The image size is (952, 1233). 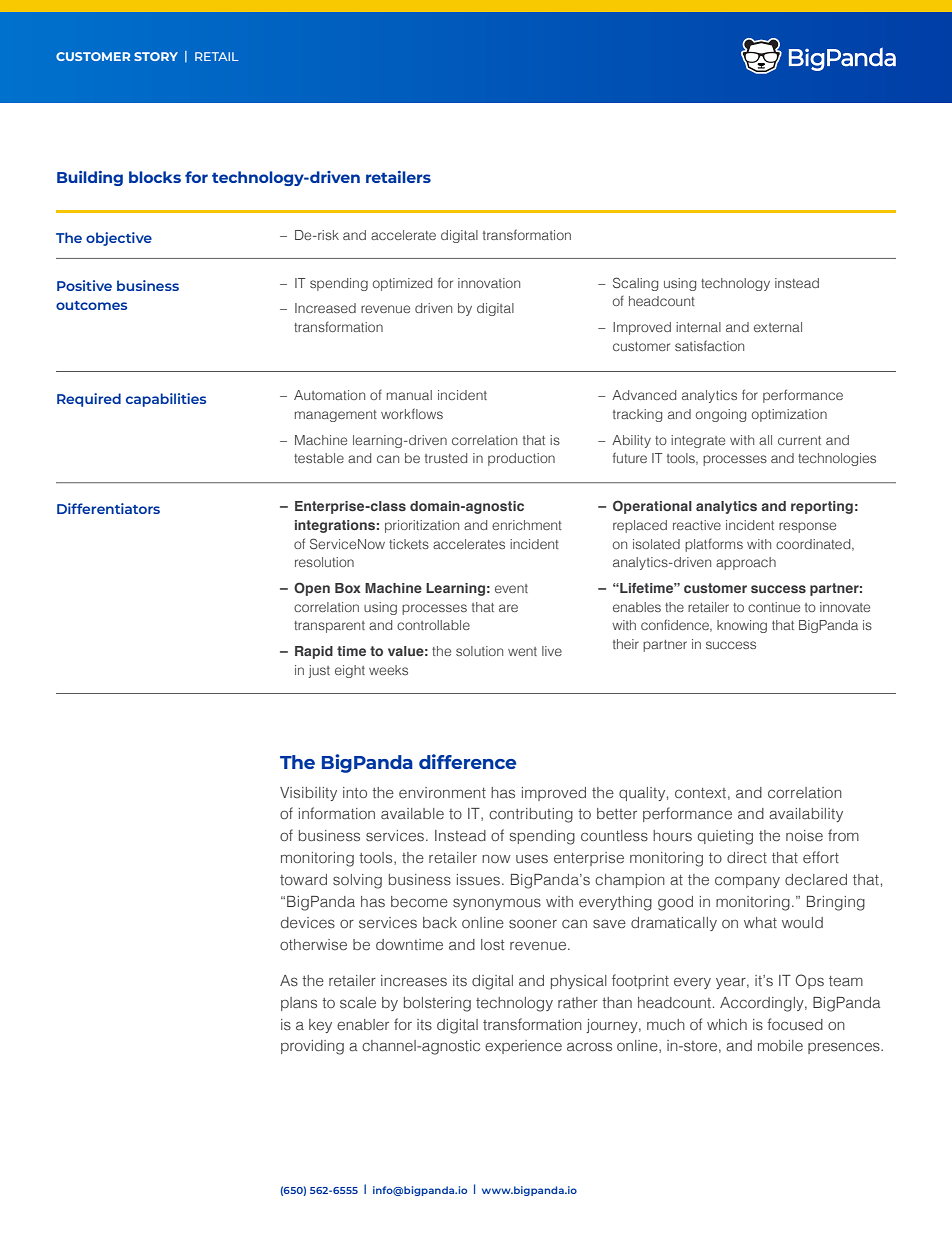 What do you see at coordinates (437, 1004) in the screenshot?
I see `bolstering` at bounding box center [437, 1004].
